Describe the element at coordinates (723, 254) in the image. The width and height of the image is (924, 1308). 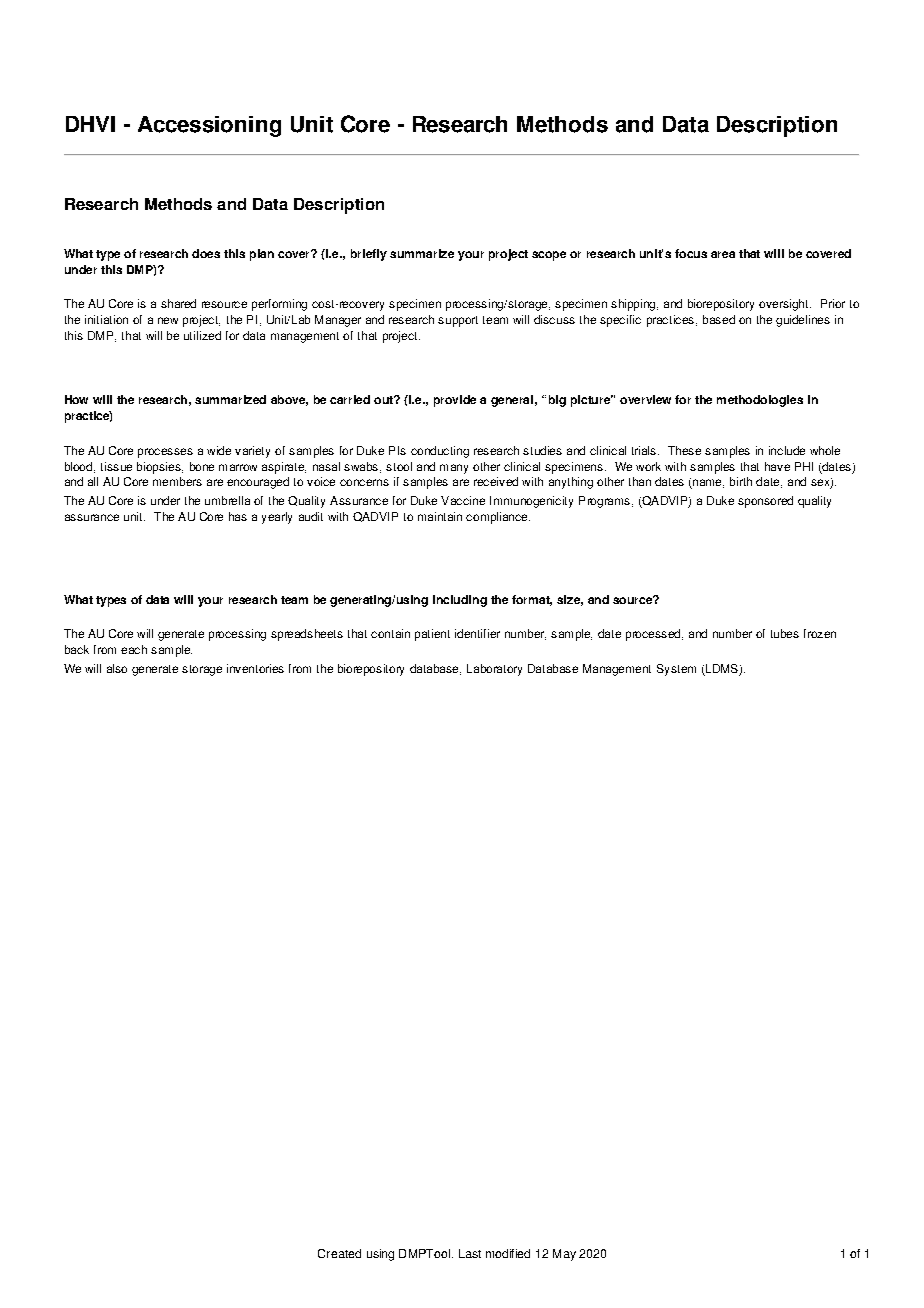
I see `area` at that location.
